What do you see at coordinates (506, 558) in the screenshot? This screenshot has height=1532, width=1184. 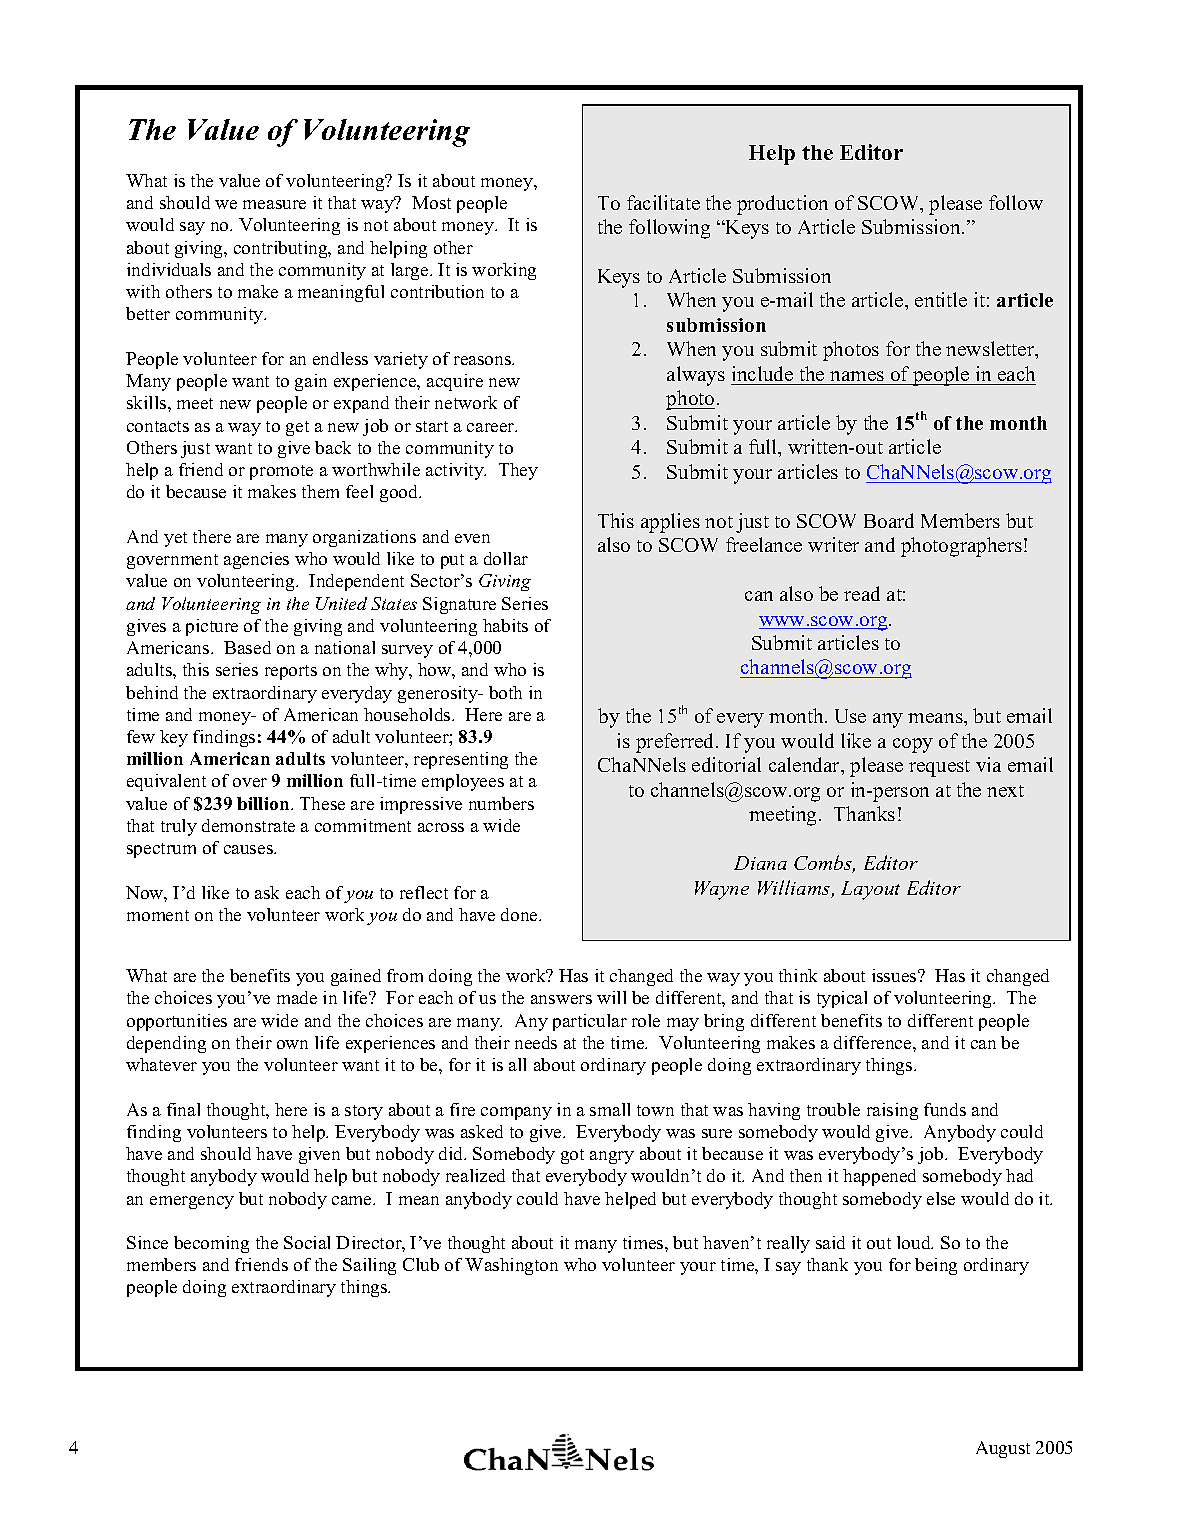 I see `dollar` at bounding box center [506, 558].
